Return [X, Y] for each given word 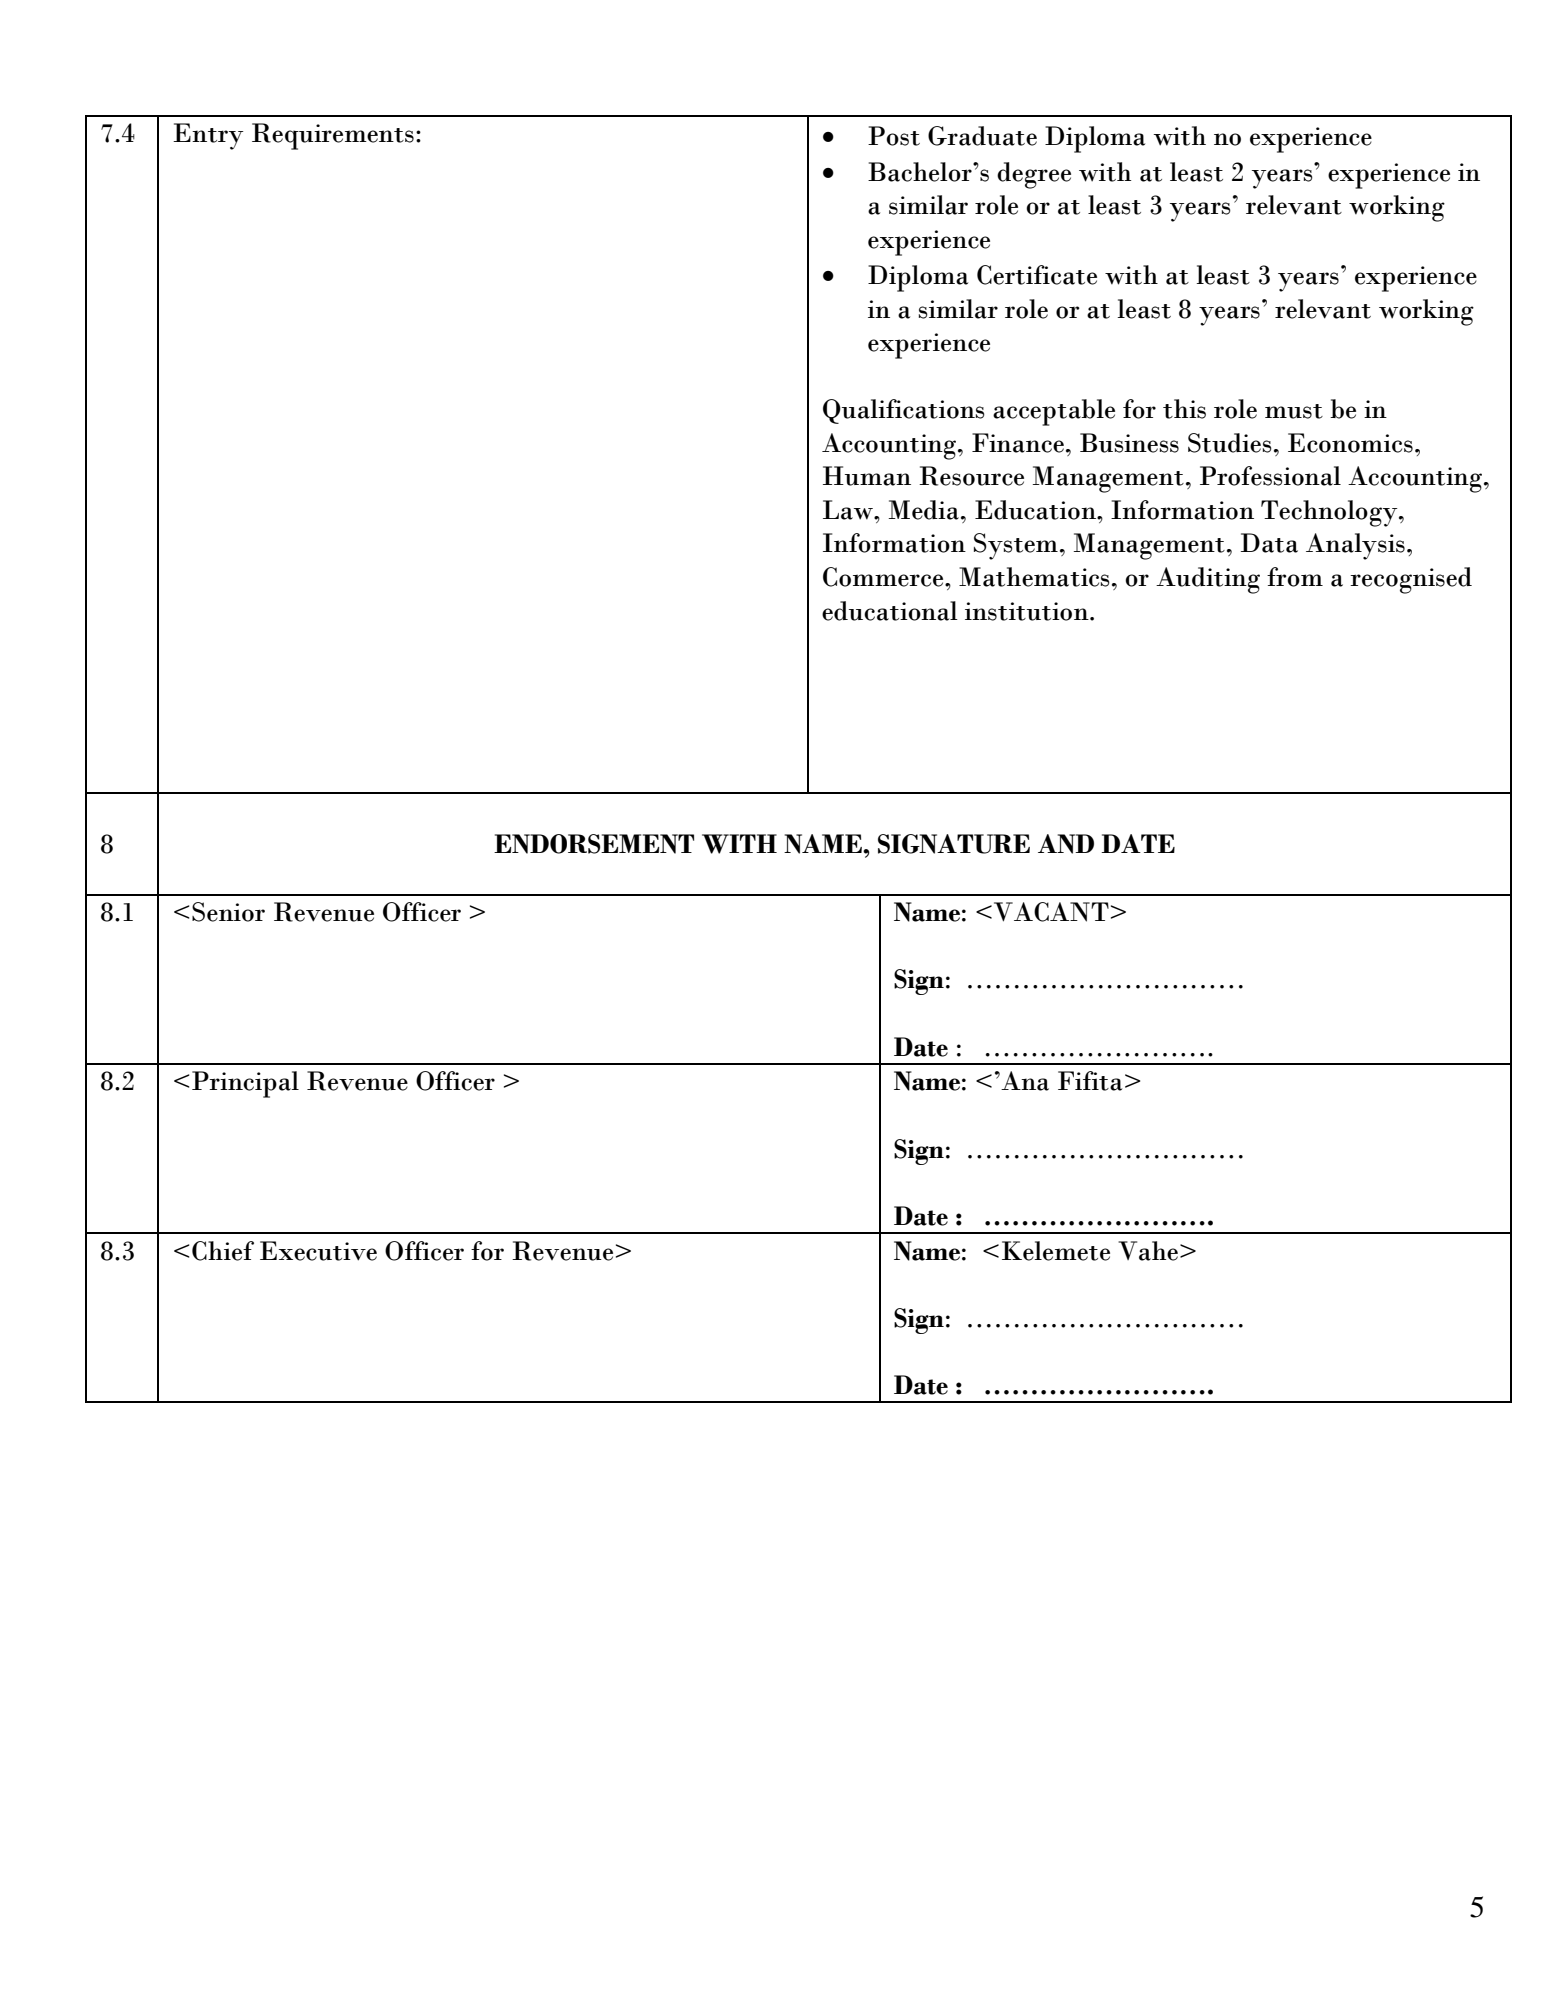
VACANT [1051, 912]
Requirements [333, 136]
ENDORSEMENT [594, 844]
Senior [228, 912]
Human [867, 476]
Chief [223, 1251]
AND [1066, 844]
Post [894, 136]
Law [849, 510]
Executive [318, 1251]
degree [1034, 175]
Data [1269, 543]
